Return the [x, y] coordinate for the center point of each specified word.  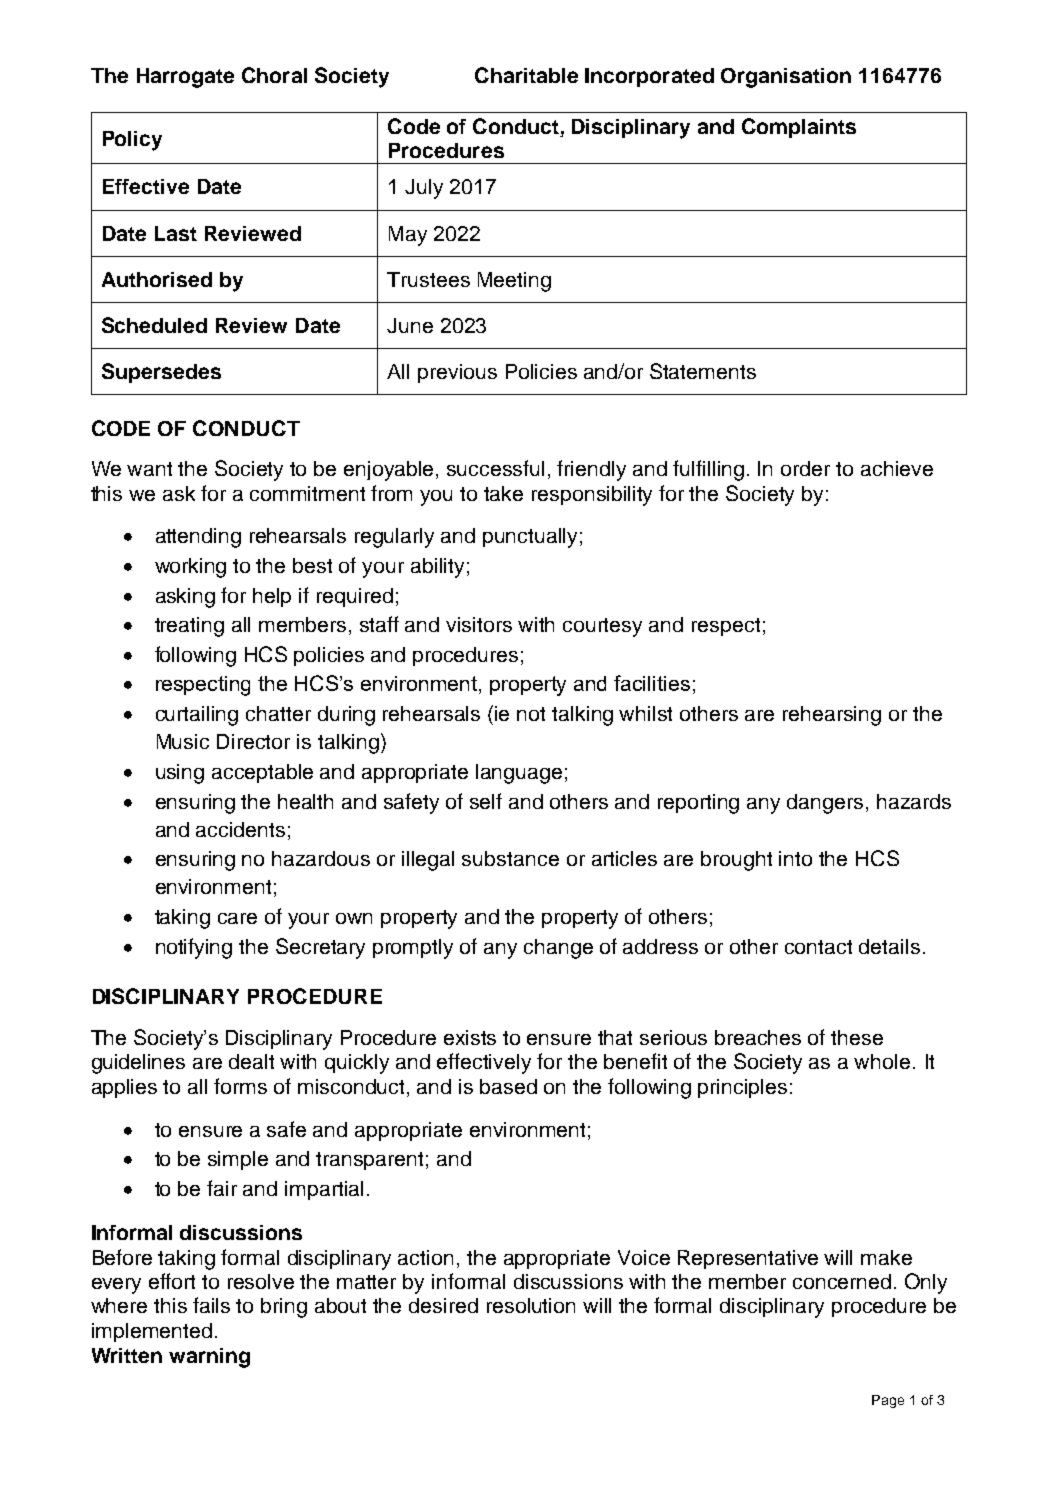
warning [209, 1358]
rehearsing [832, 716]
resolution [531, 1305]
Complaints [799, 128]
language [519, 774]
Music [183, 741]
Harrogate [185, 78]
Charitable [526, 75]
